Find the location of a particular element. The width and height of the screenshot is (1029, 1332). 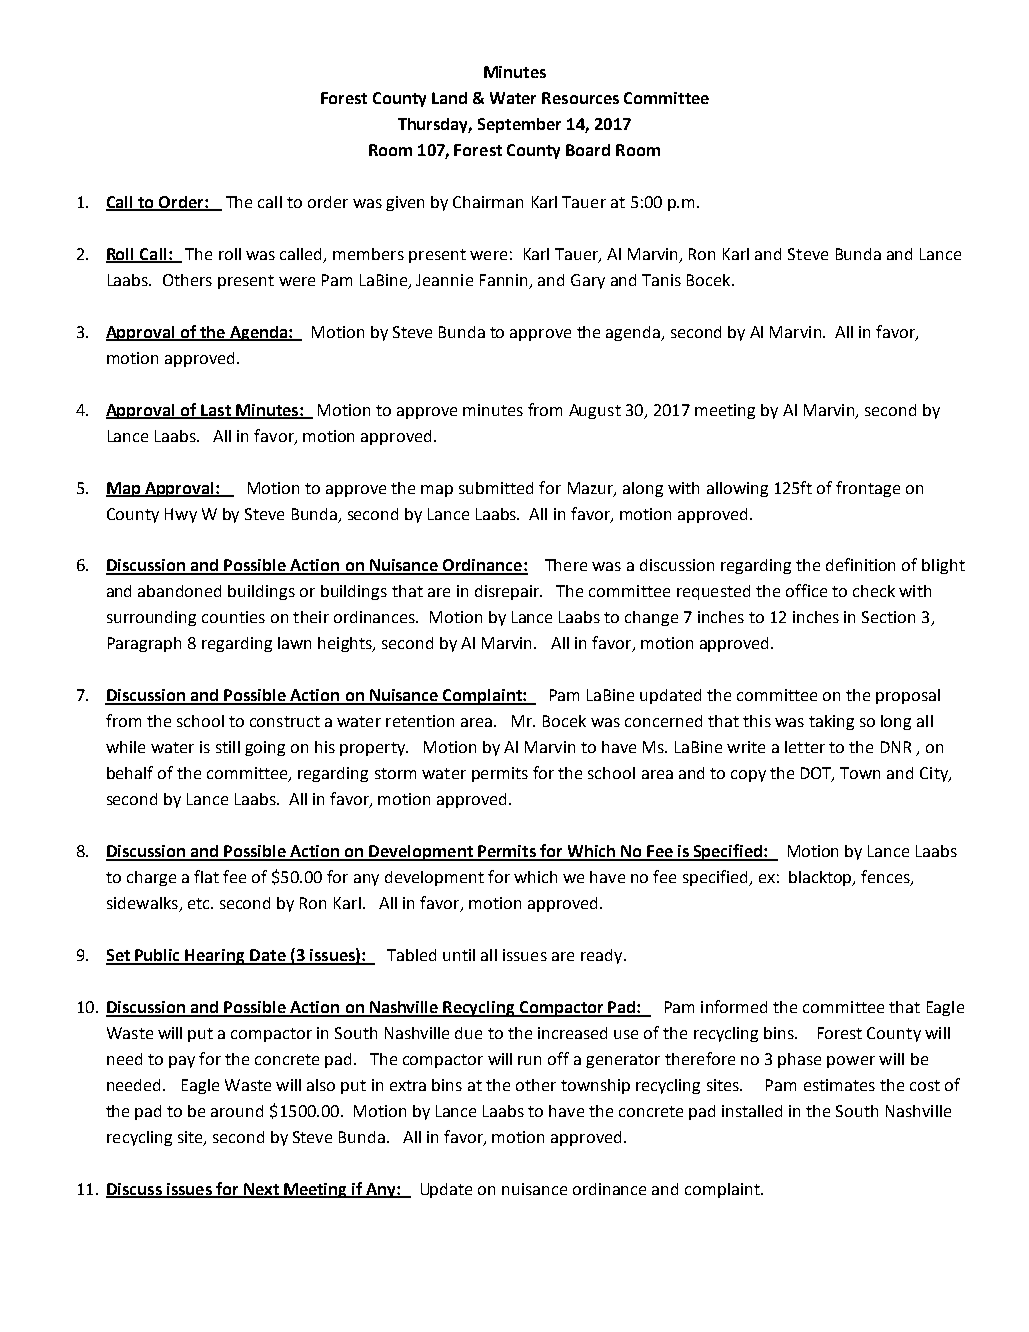

estimates is located at coordinates (839, 1085).
